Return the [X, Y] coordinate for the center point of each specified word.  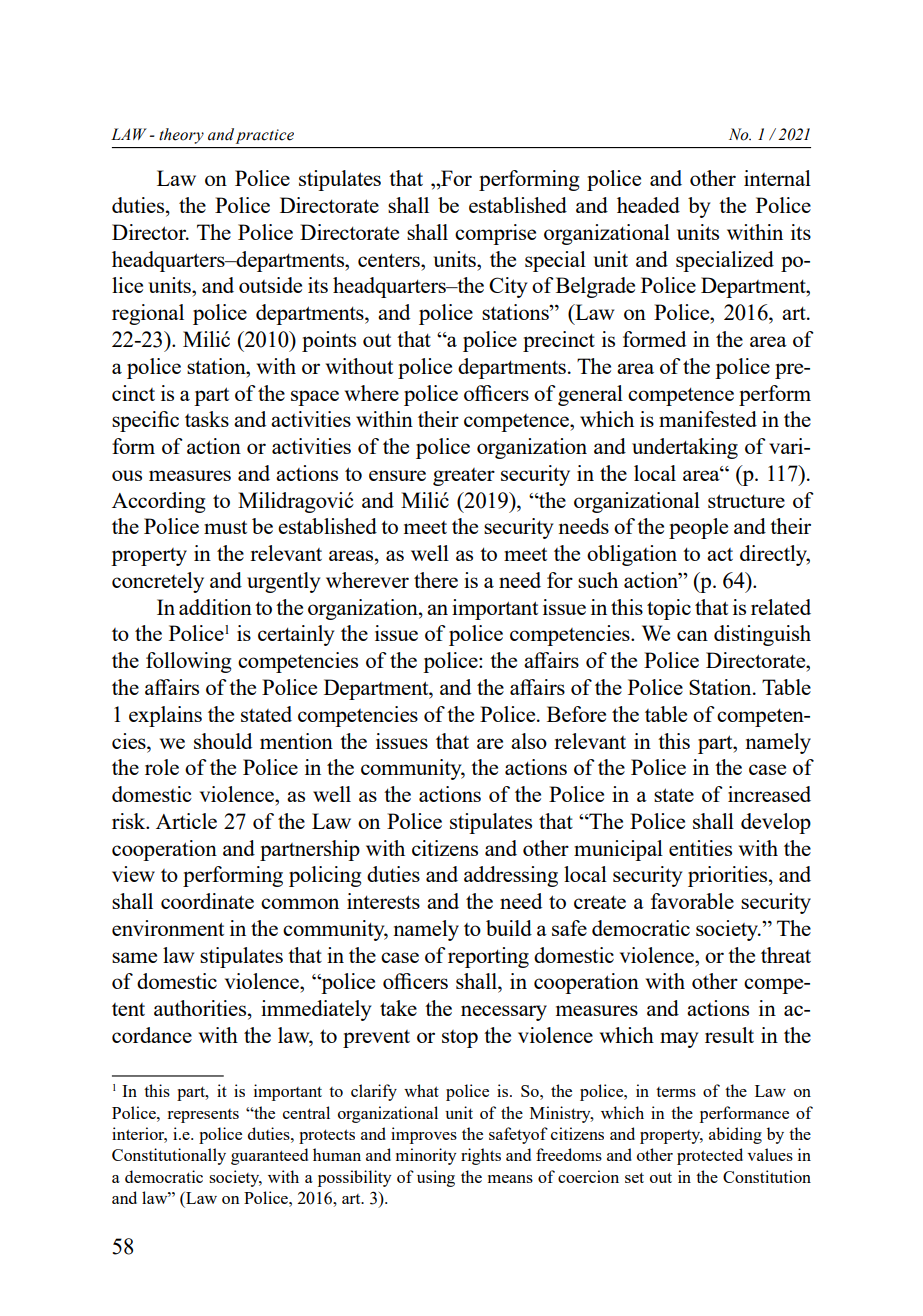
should [223, 741]
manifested [708, 419]
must [225, 527]
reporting [488, 957]
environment [168, 928]
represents [203, 1116]
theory [181, 136]
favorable [692, 901]
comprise [495, 234]
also [529, 741]
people [698, 528]
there [436, 580]
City [508, 287]
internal [777, 178]
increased [769, 794]
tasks [207, 419]
